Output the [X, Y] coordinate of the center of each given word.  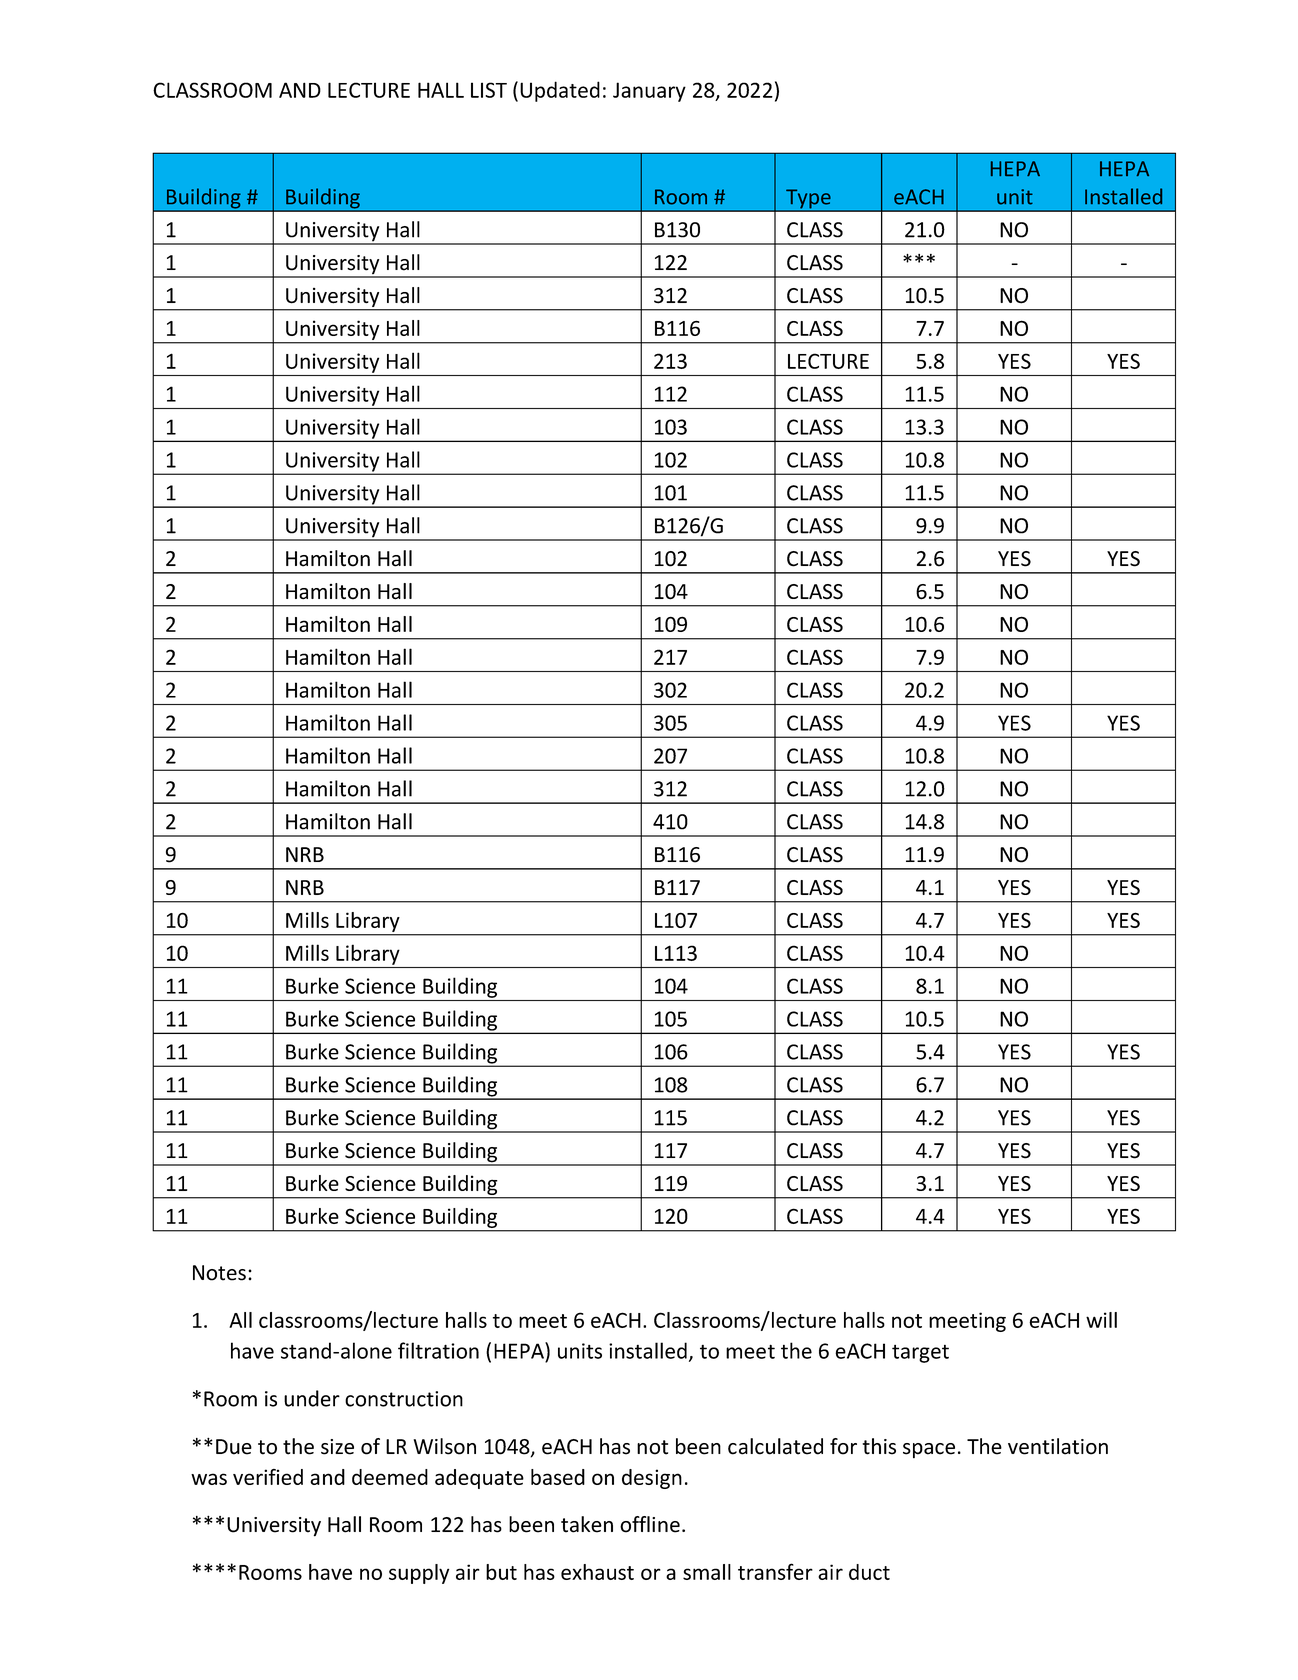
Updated [560, 91]
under [312, 1398]
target [920, 1354]
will [1101, 1320]
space [929, 1450]
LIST [489, 90]
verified [268, 1477]
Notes [219, 1273]
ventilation [1058, 1446]
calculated [775, 1446]
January [649, 92]
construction [404, 1399]
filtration [438, 1350]
